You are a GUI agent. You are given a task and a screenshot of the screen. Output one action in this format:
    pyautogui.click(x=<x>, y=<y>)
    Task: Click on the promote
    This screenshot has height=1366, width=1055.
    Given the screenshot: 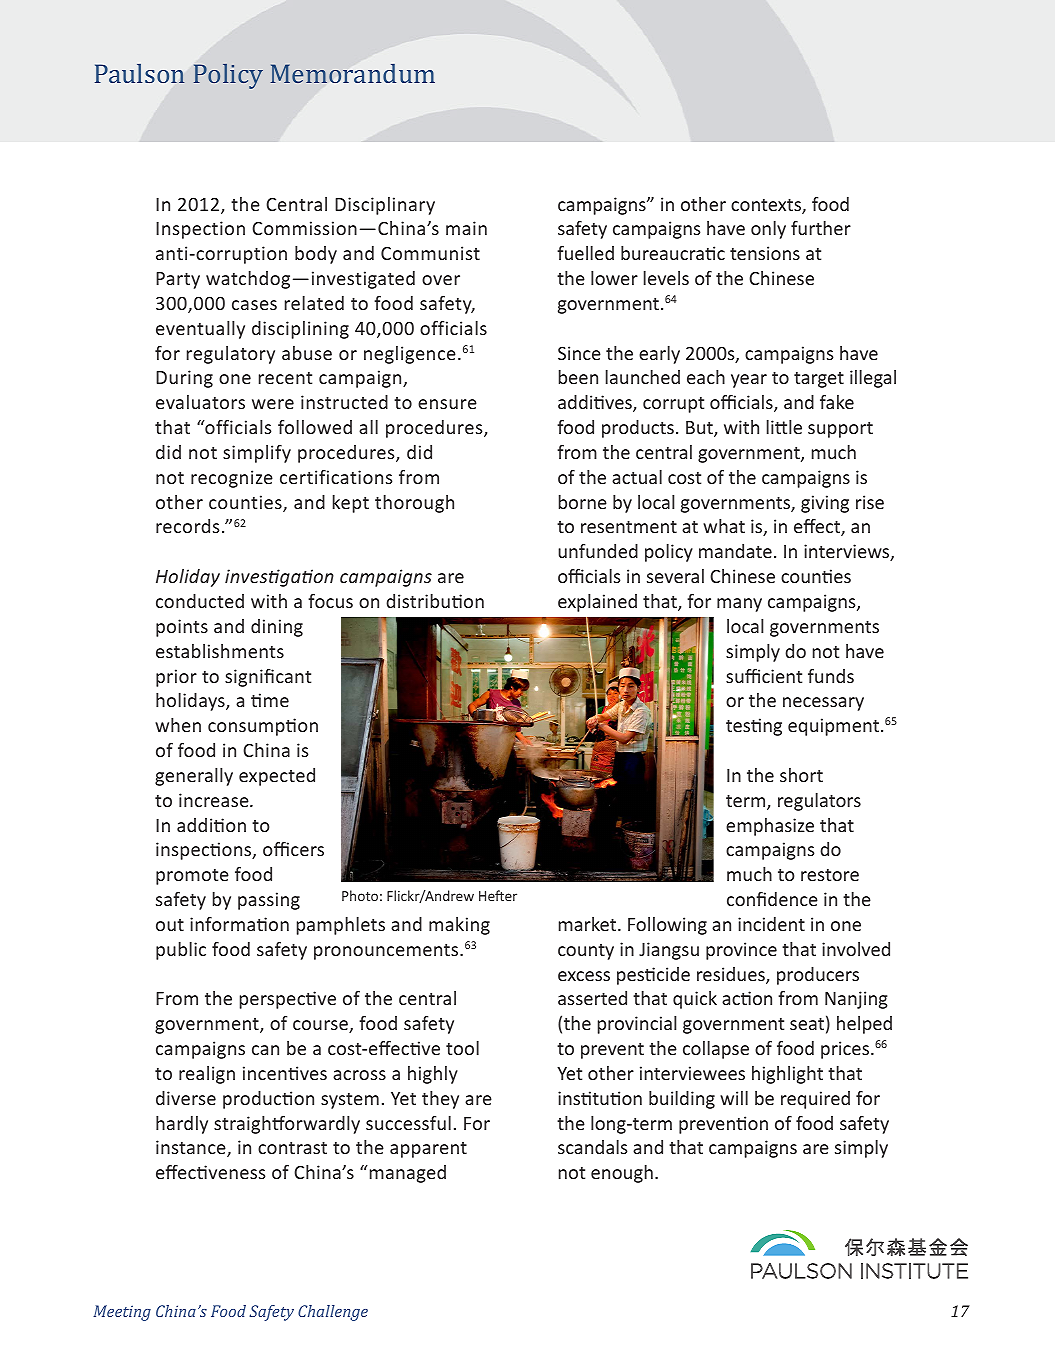 What is the action you would take?
    pyautogui.click(x=192, y=877)
